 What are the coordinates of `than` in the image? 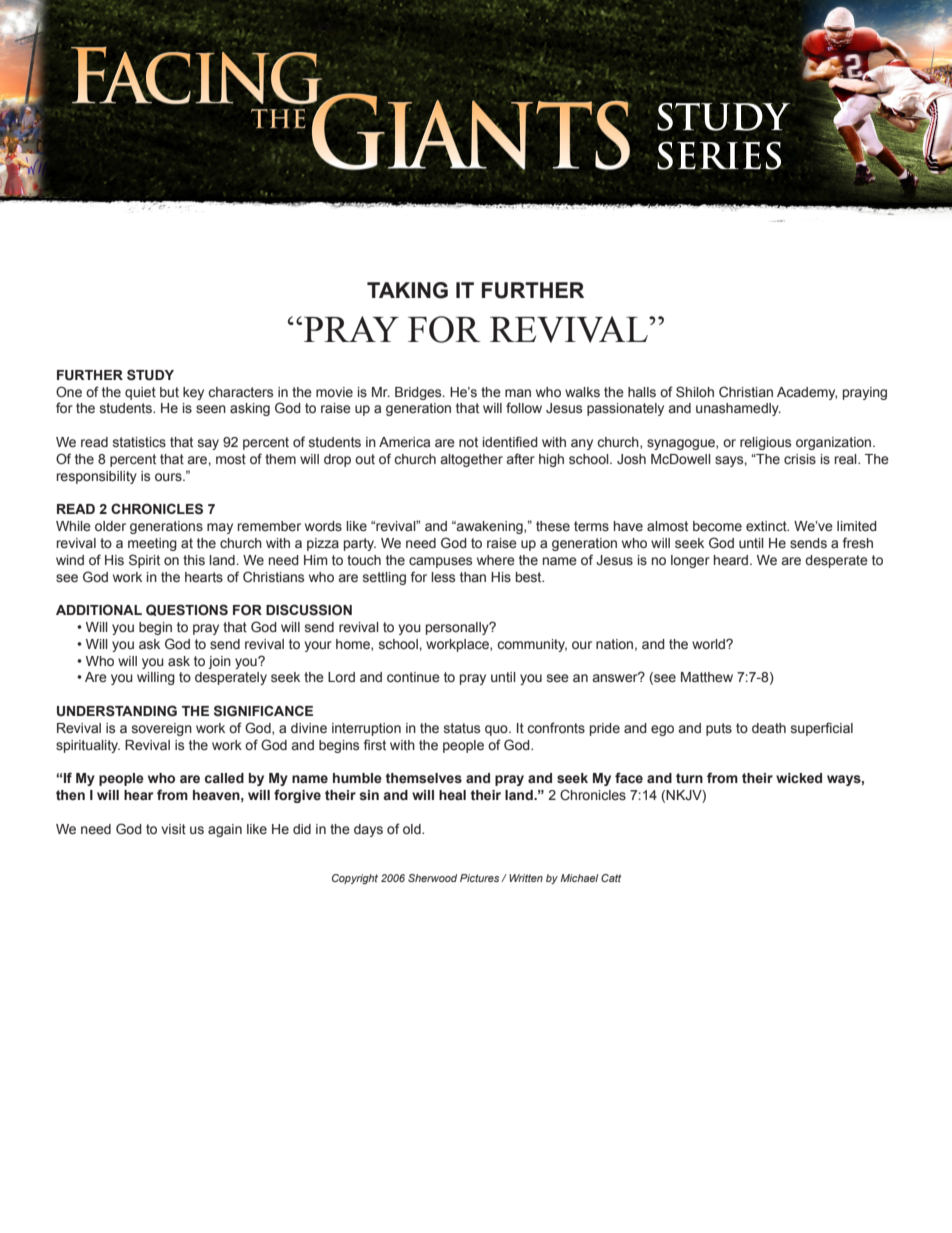 It's located at (473, 577).
